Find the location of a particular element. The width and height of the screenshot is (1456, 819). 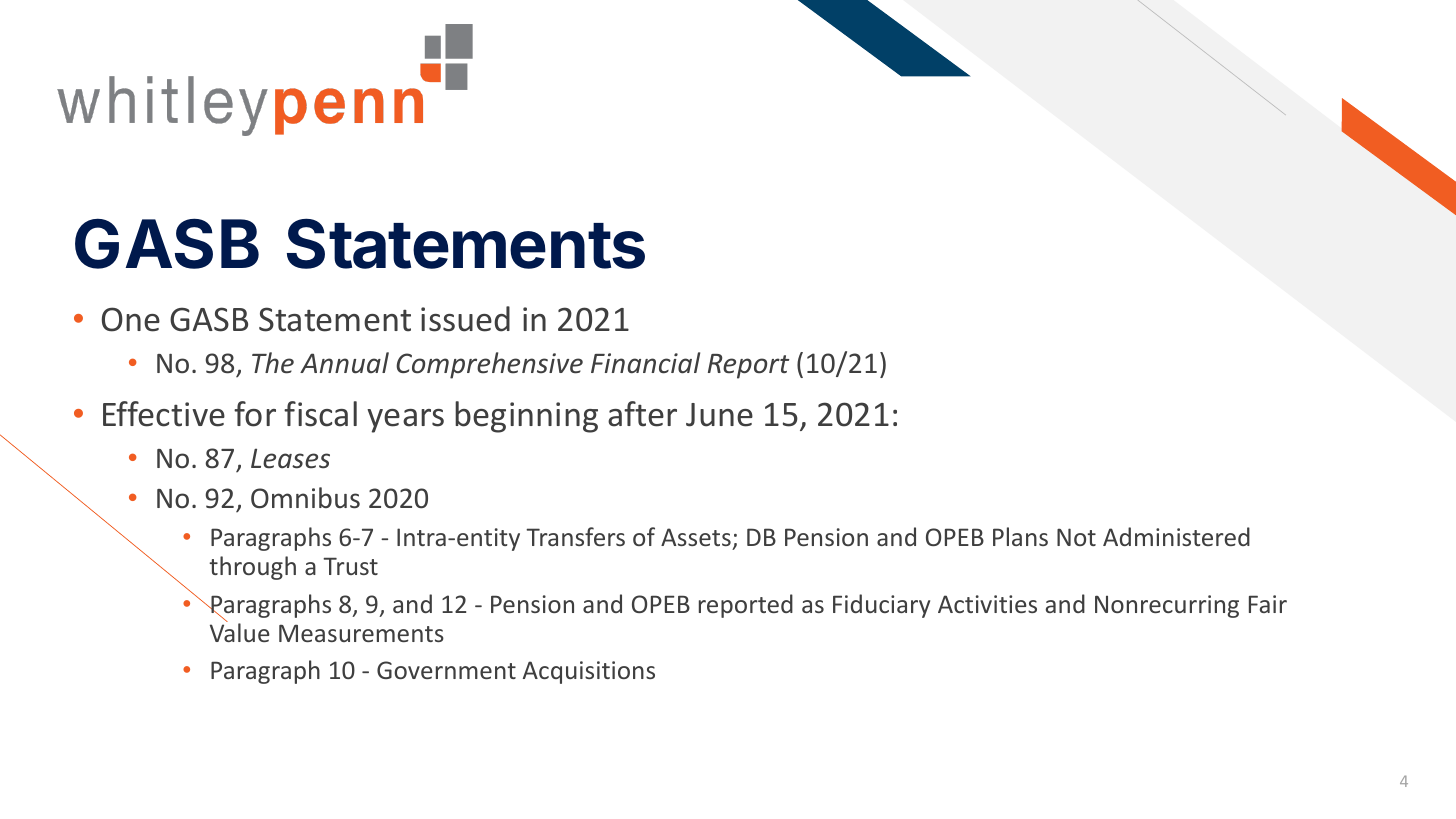

One is located at coordinates (131, 319).
